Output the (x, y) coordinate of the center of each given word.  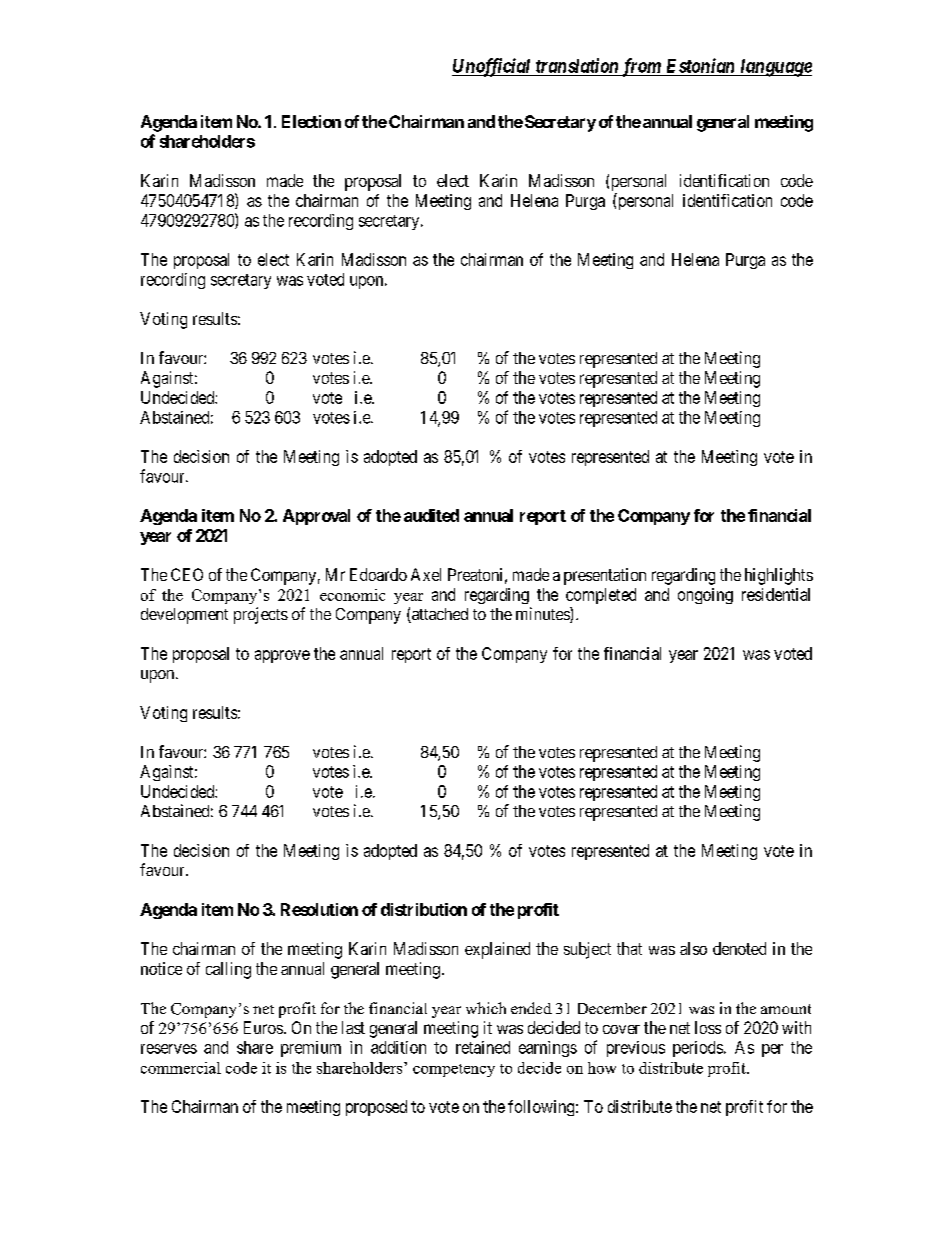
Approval (316, 517)
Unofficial (492, 67)
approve (282, 656)
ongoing (705, 596)
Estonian (700, 65)
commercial (181, 1068)
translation (577, 65)
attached (439, 615)
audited (431, 515)
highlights (779, 576)
